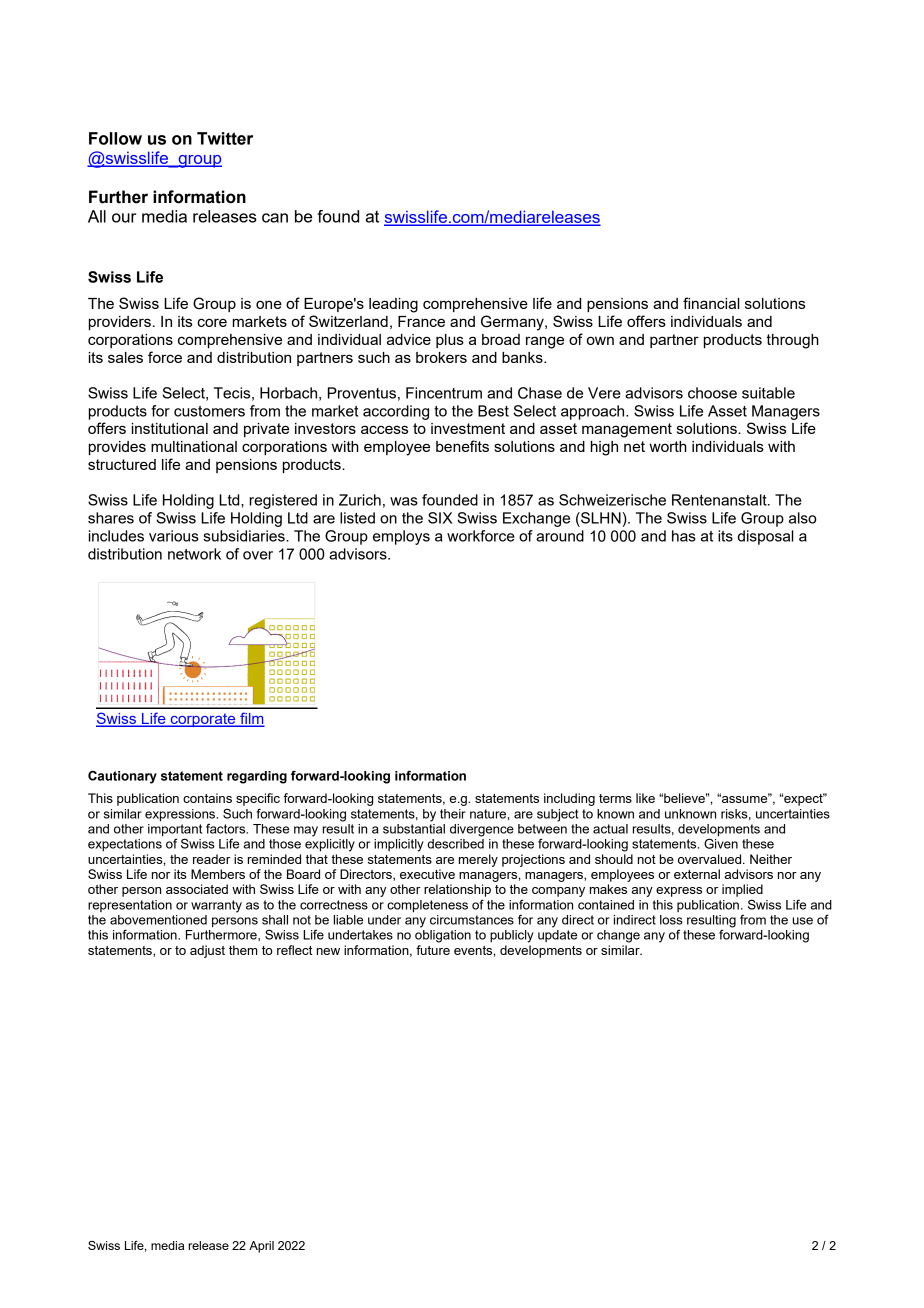 This page has width=924, height=1308. Describe the element at coordinates (478, 860) in the page. I see `merely` at that location.
